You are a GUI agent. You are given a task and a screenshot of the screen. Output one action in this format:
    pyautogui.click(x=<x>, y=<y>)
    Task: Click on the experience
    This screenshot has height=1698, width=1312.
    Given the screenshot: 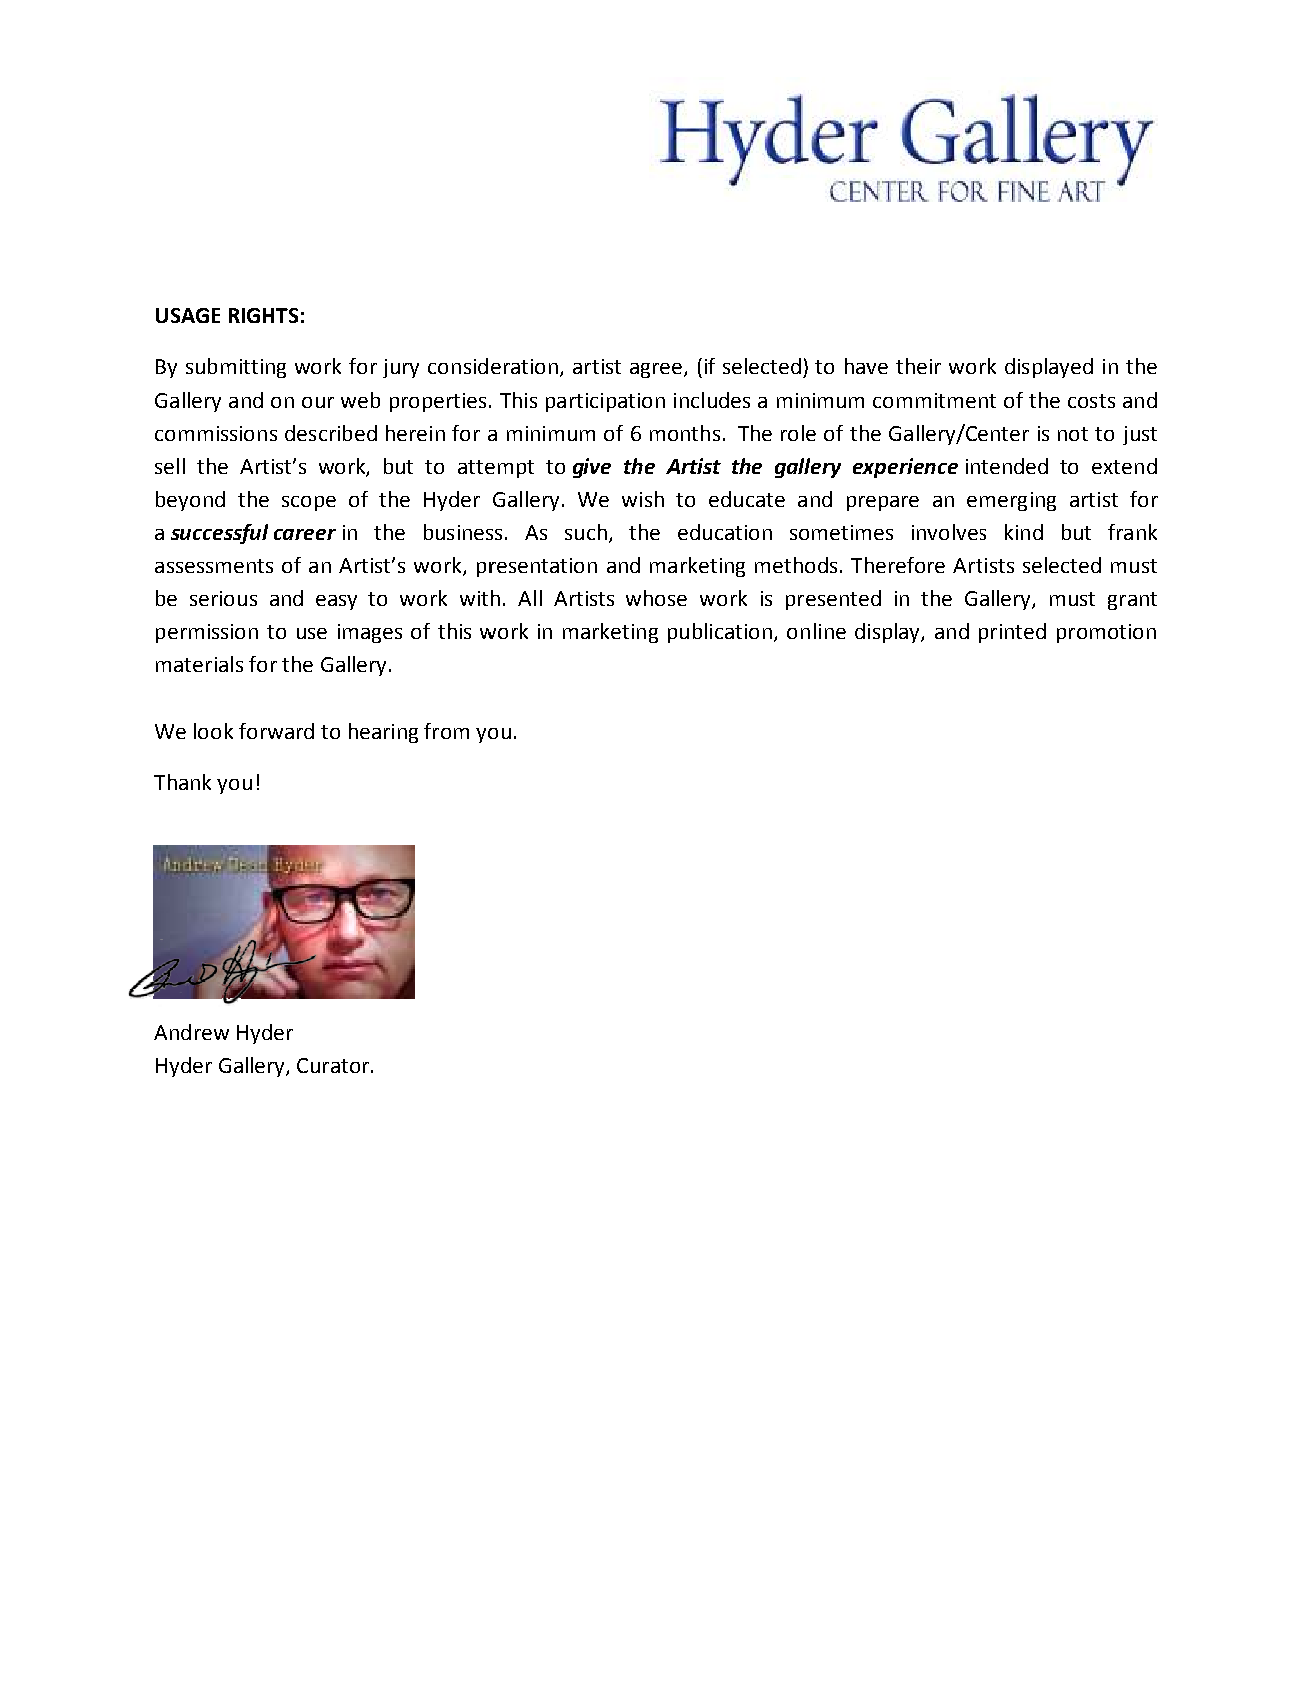 What is the action you would take?
    pyautogui.click(x=905, y=468)
